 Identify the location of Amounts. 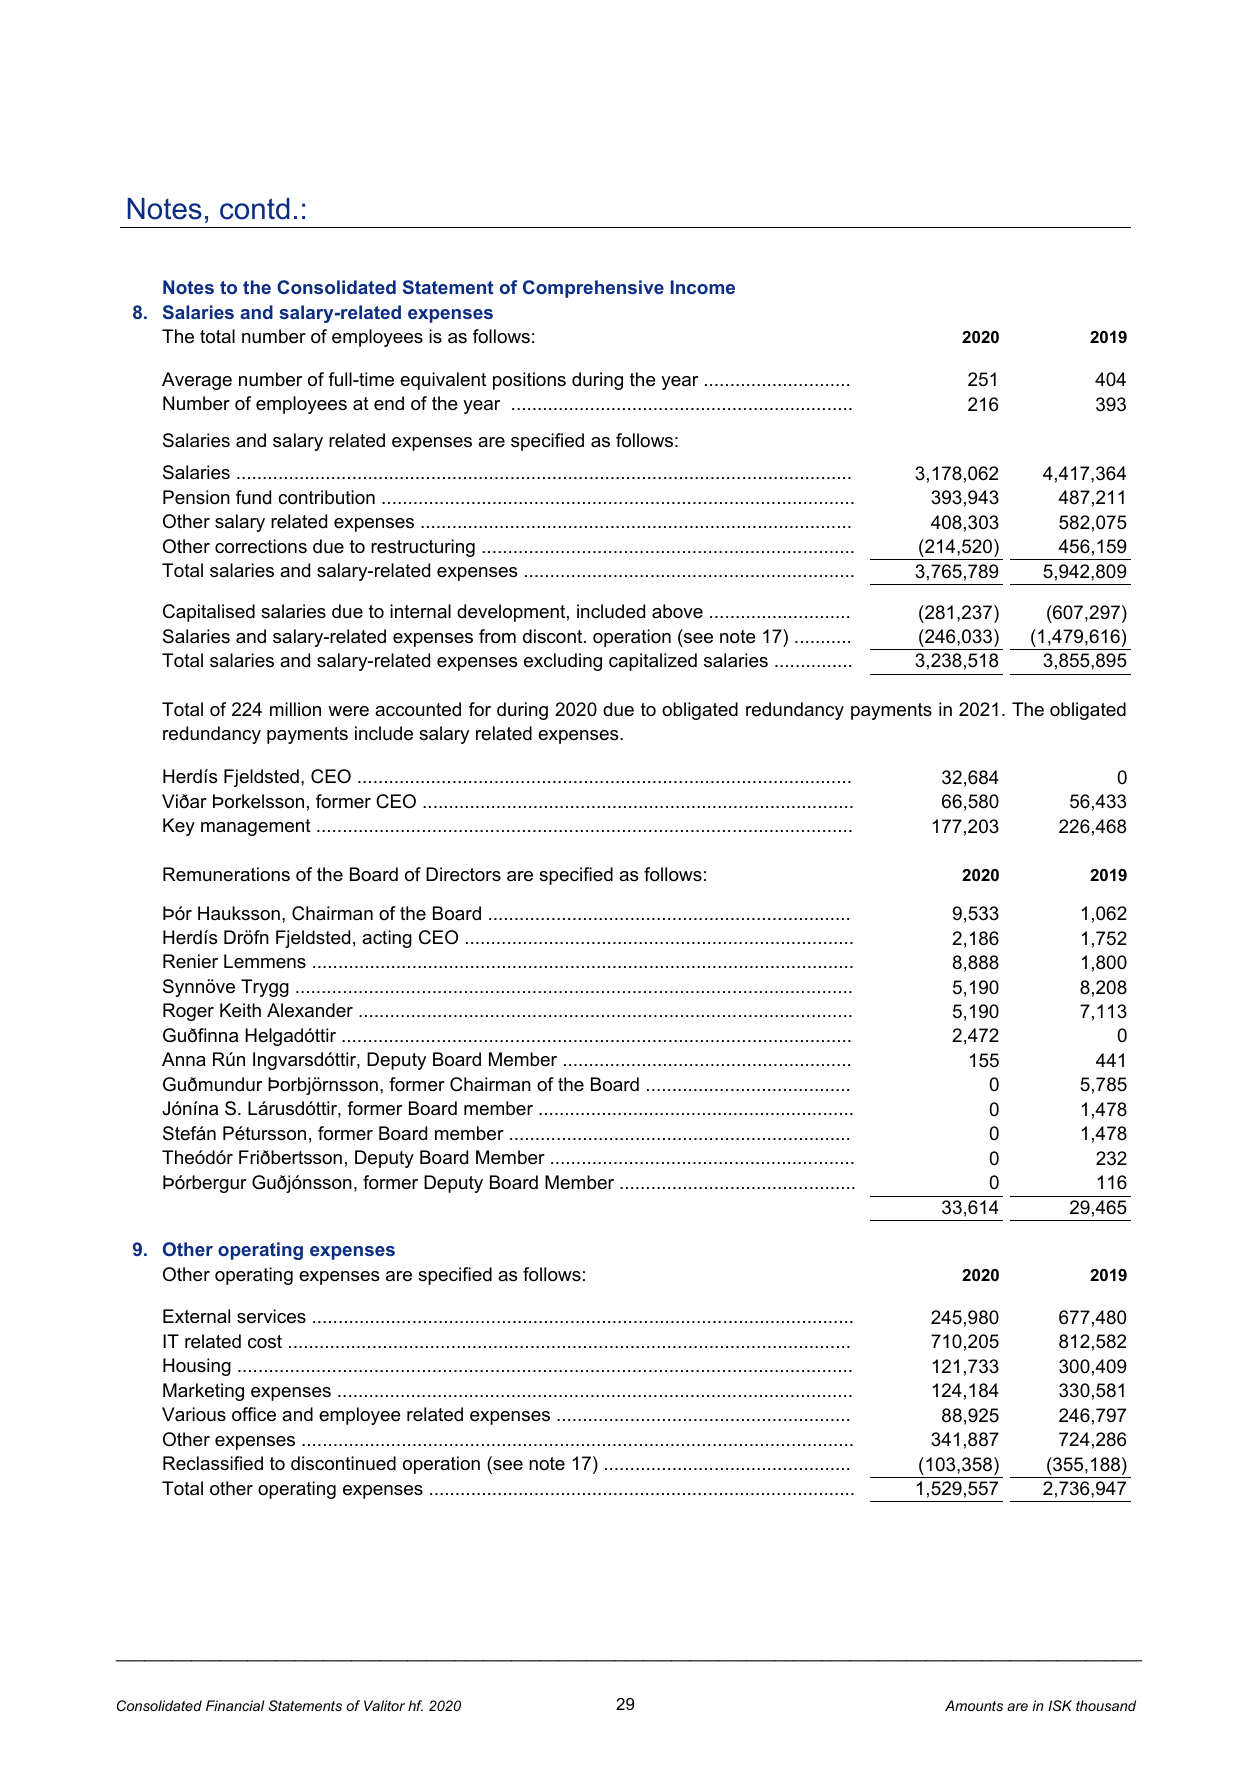
(974, 1705).
